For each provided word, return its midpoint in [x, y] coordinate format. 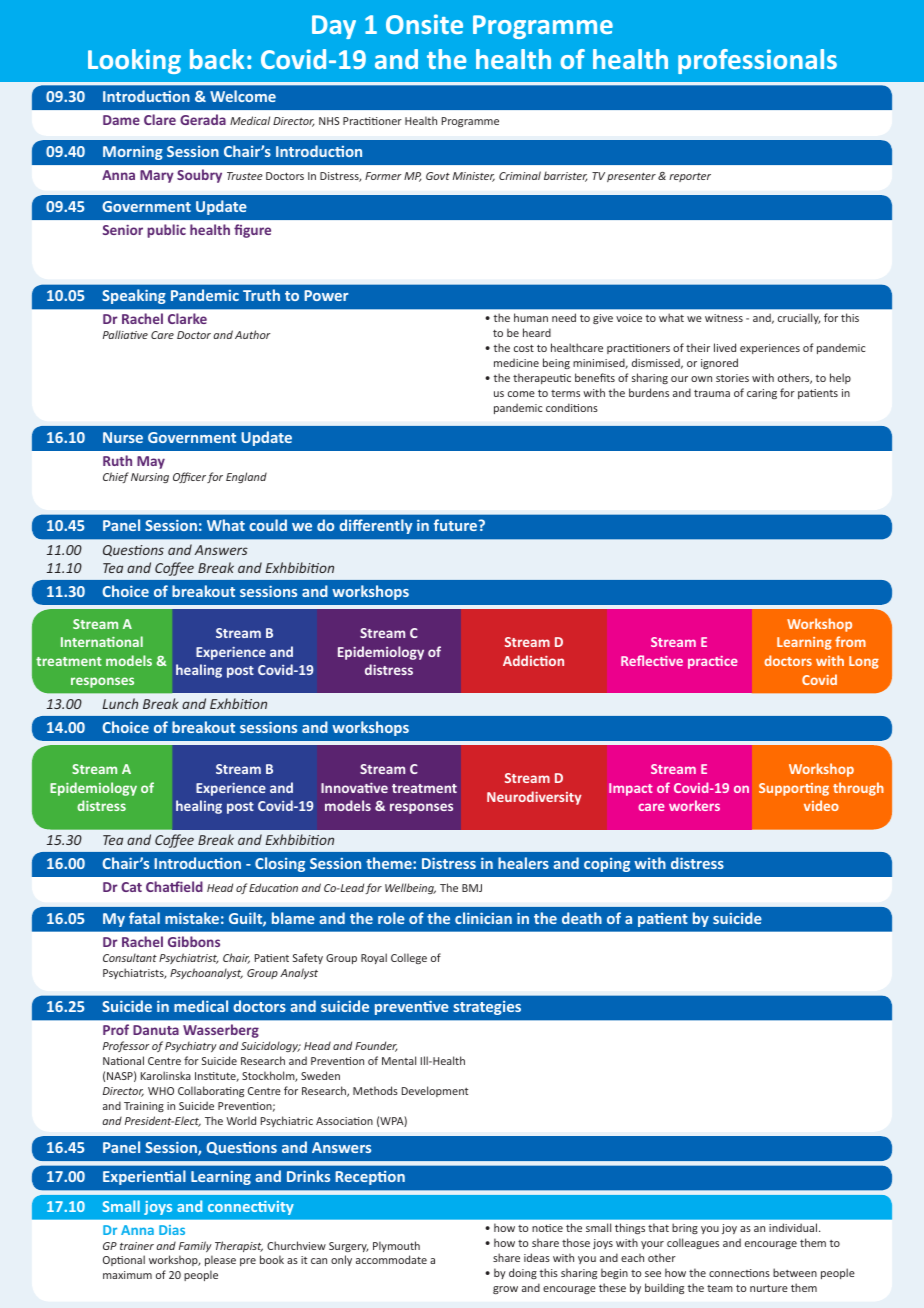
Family [195, 1246]
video [821, 805]
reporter [690, 177]
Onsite [424, 24]
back [217, 59]
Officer [189, 477]
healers [523, 863]
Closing [280, 864]
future [457, 525]
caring [762, 394]
